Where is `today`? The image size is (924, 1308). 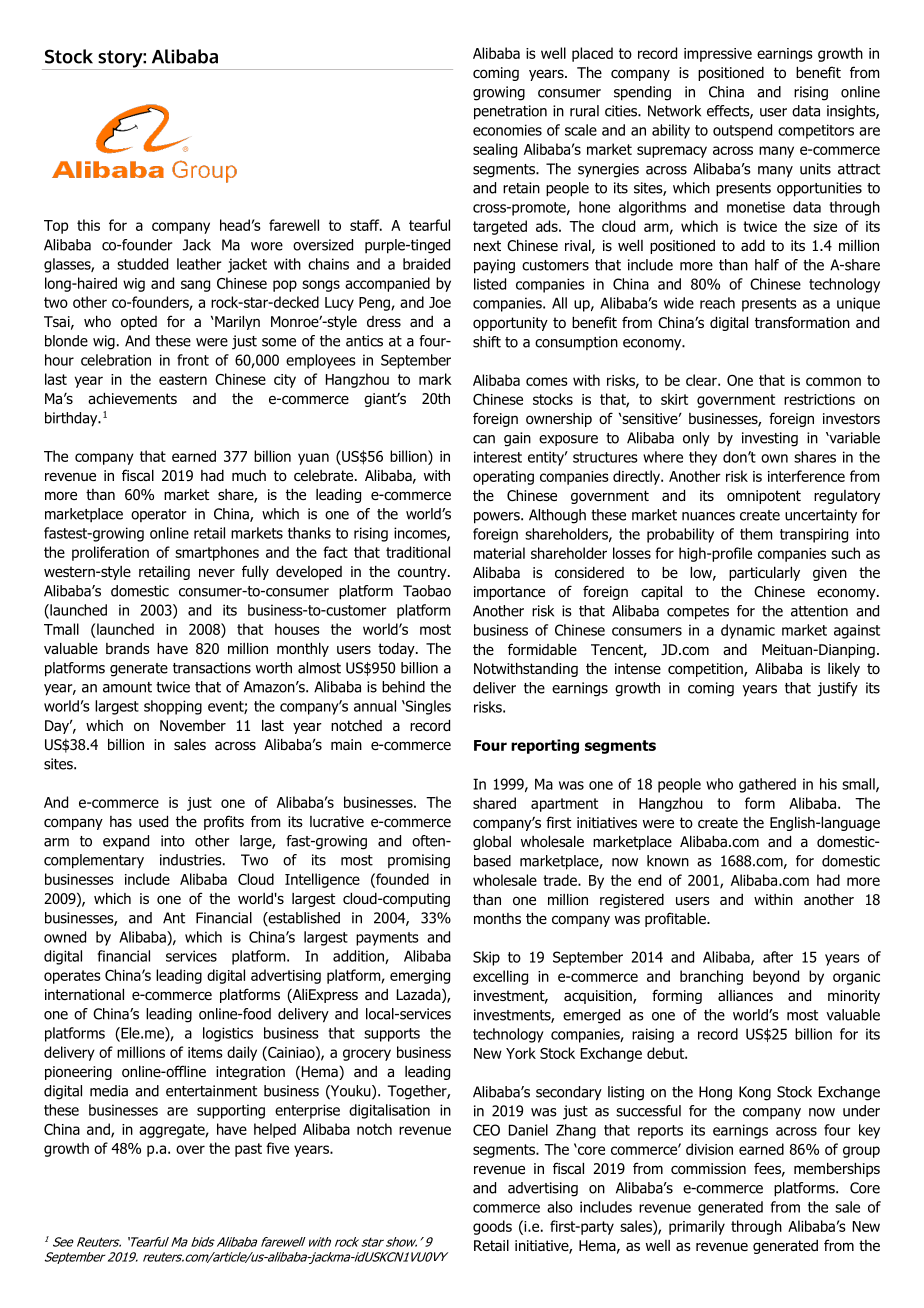
today is located at coordinates (397, 650).
